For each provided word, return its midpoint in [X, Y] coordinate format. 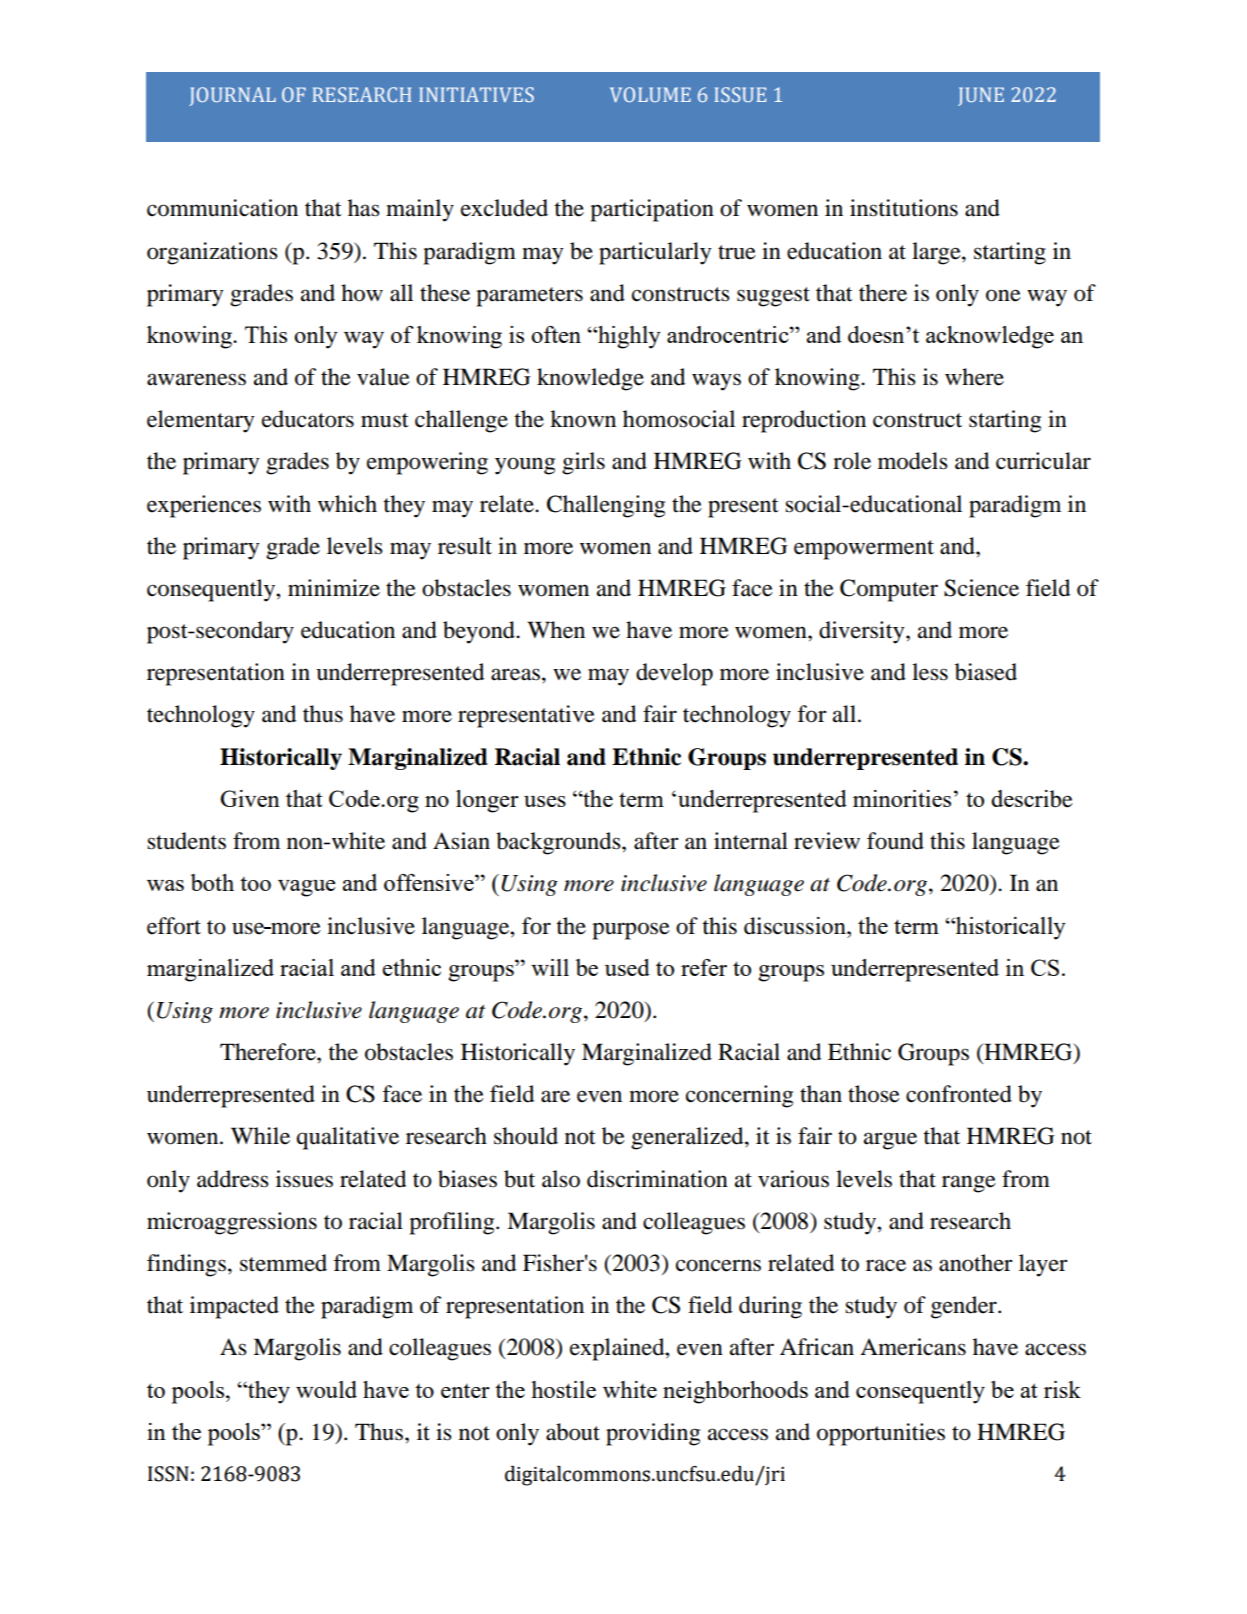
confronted [959, 1094]
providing [653, 1434]
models [913, 461]
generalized [688, 1138]
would [326, 1389]
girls [583, 463]
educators [308, 419]
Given [250, 798]
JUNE [981, 96]
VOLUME [650, 94]
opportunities [881, 1434]
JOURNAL [232, 96]
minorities [902, 798]
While [260, 1136]
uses [545, 801]
